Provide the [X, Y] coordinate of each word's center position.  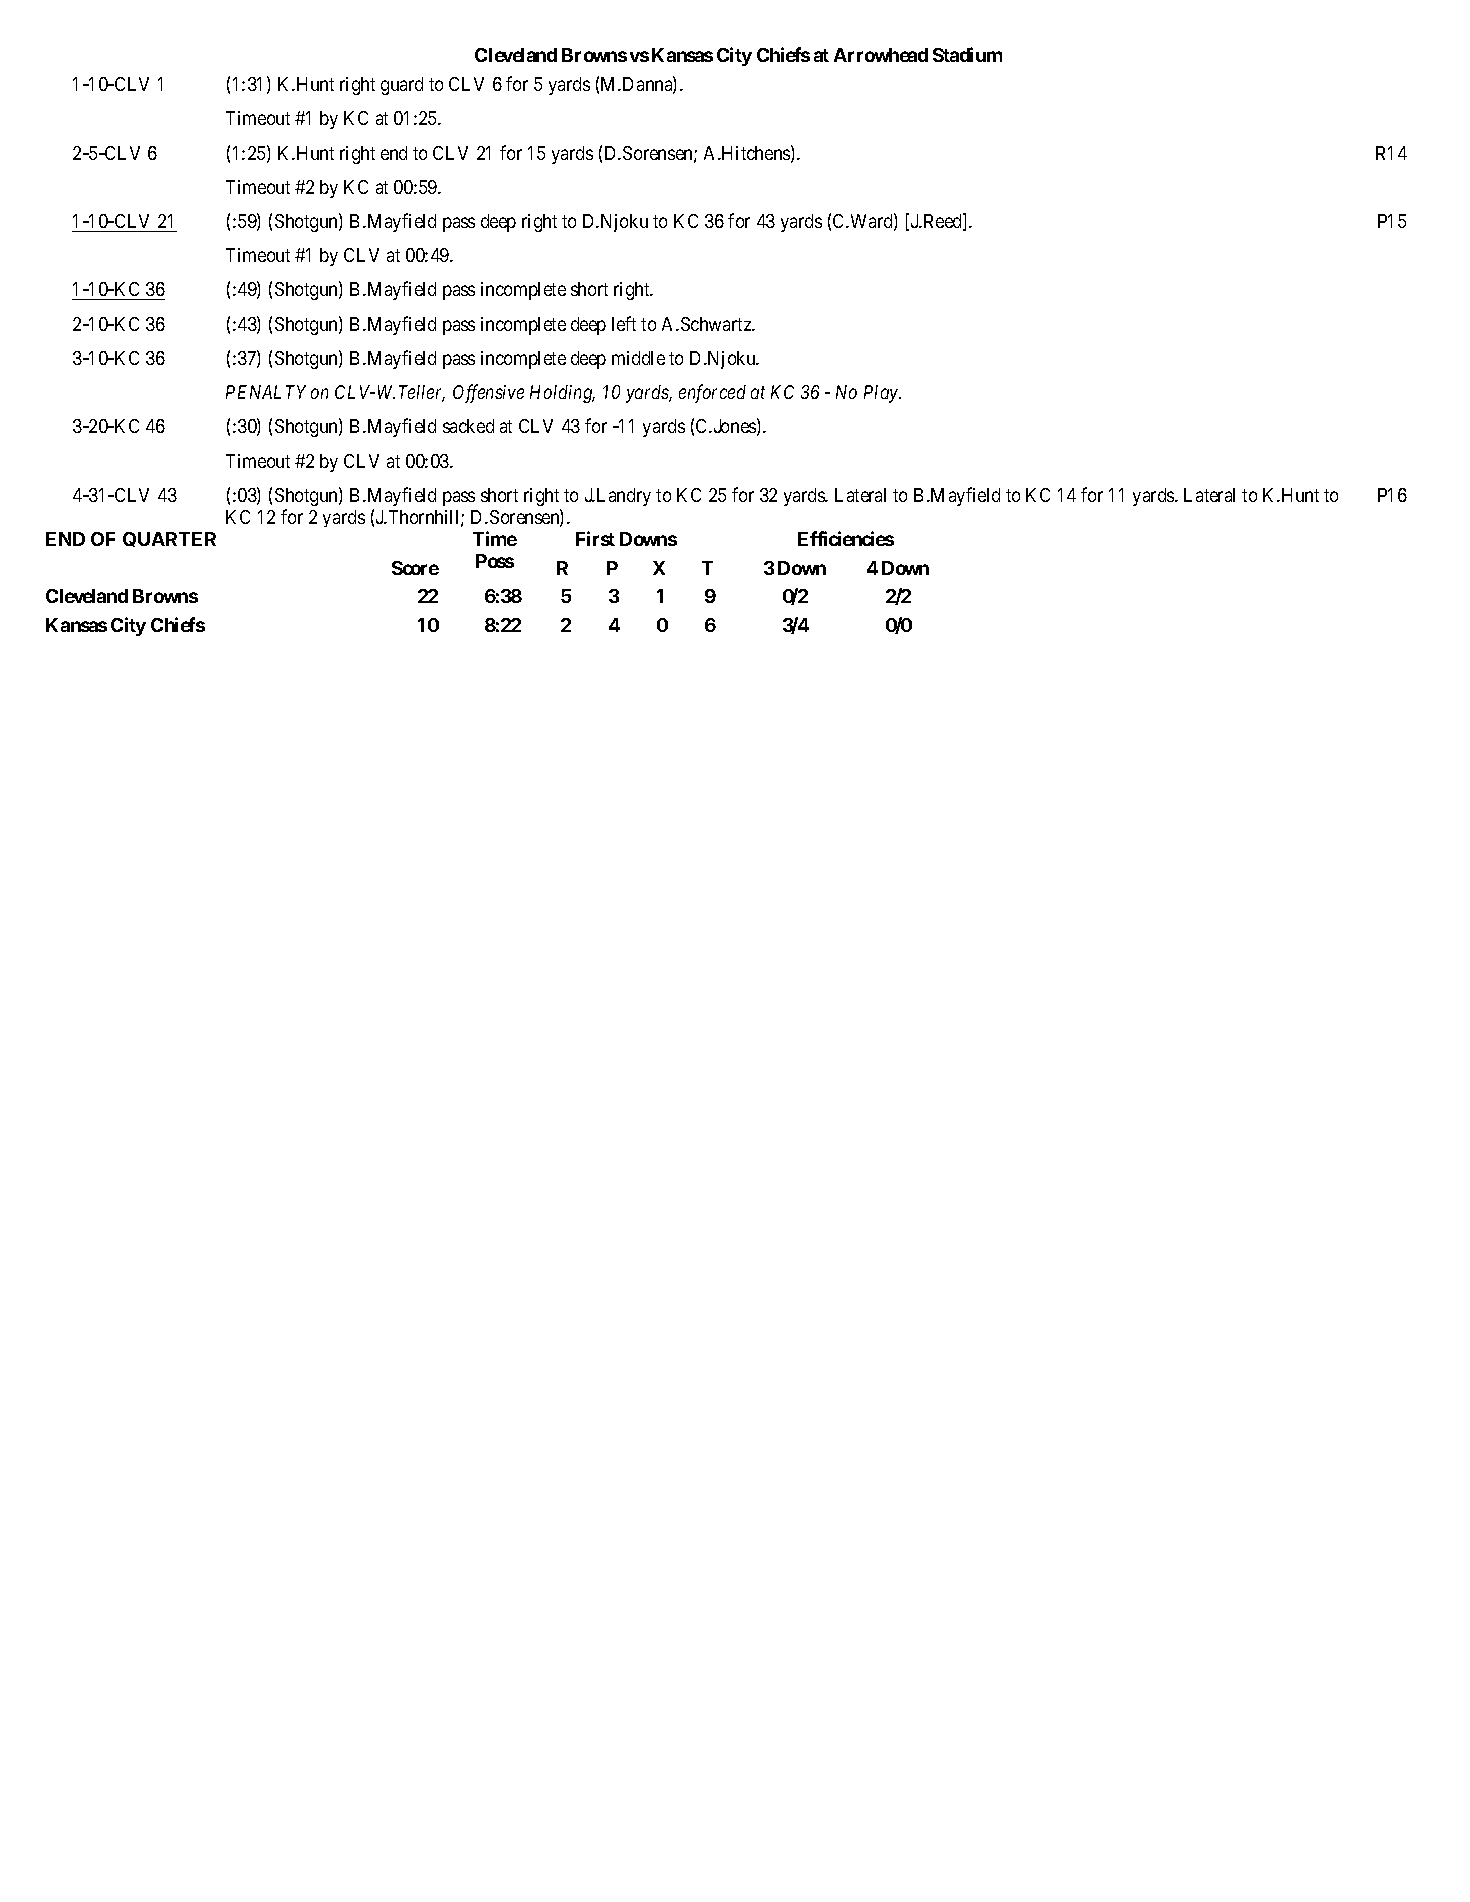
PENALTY [266, 392]
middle [638, 358]
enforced [712, 393]
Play [882, 394]
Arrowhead [881, 55]
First [595, 538]
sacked [468, 426]
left [624, 323]
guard [402, 86]
